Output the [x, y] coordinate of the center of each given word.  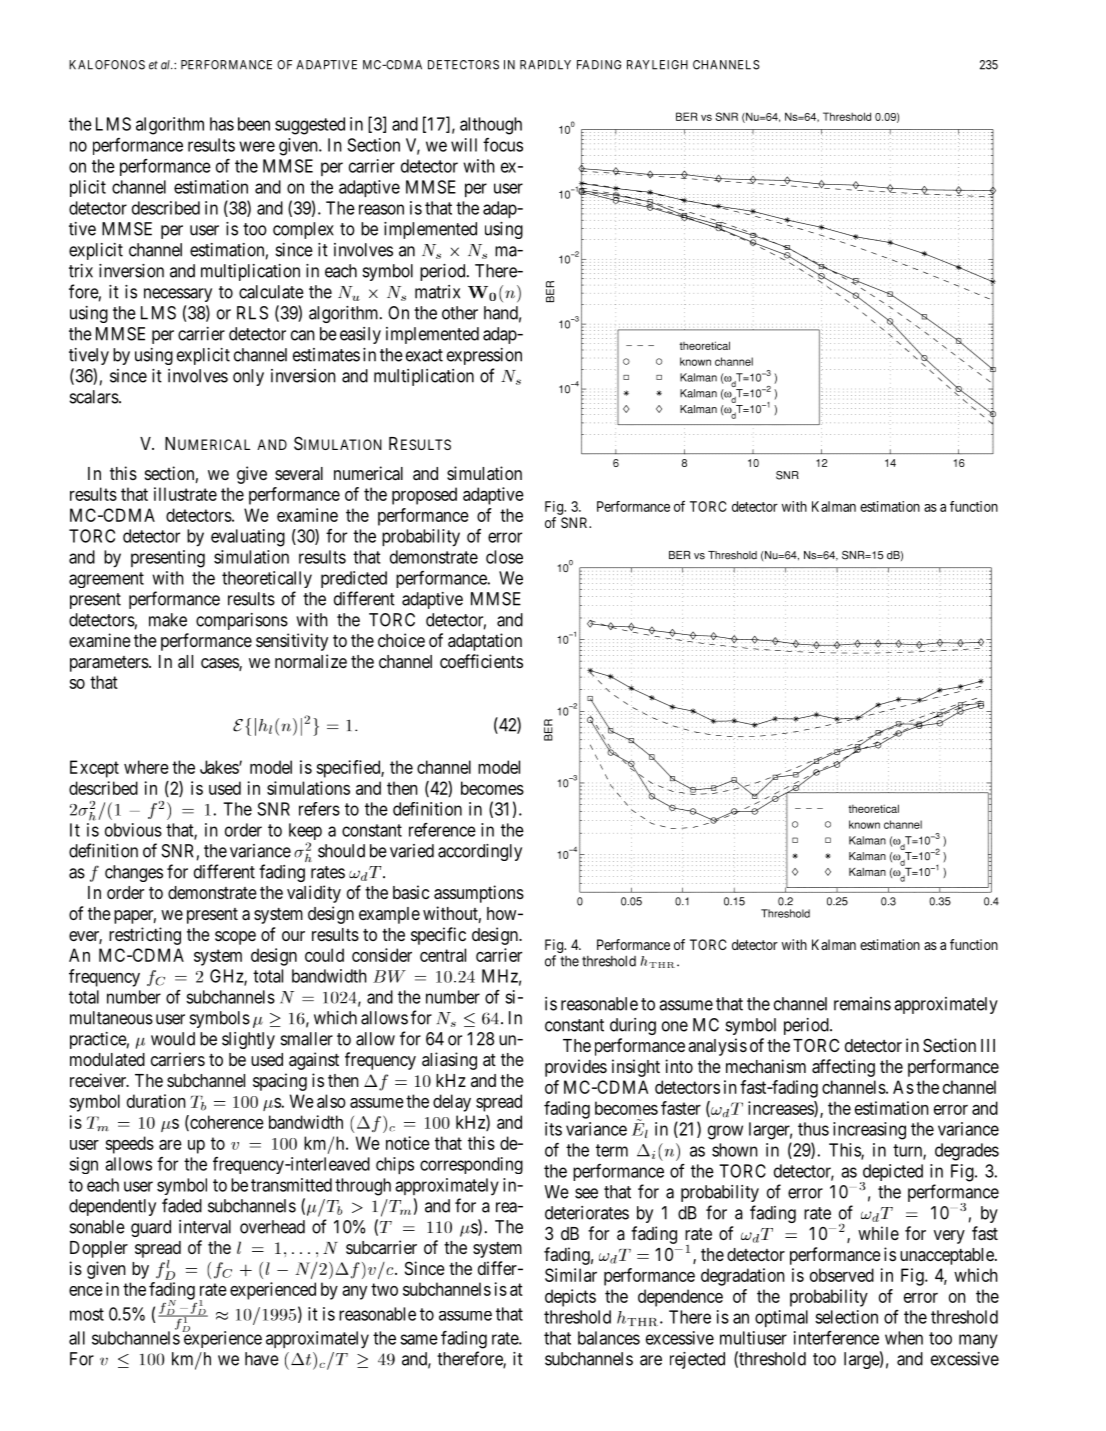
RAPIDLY [545, 65]
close [504, 557]
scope [235, 938]
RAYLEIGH [657, 65]
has [222, 124]
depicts [570, 1298]
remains [862, 1004]
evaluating [248, 538]
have [262, 1359]
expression [484, 356]
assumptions [479, 894]
